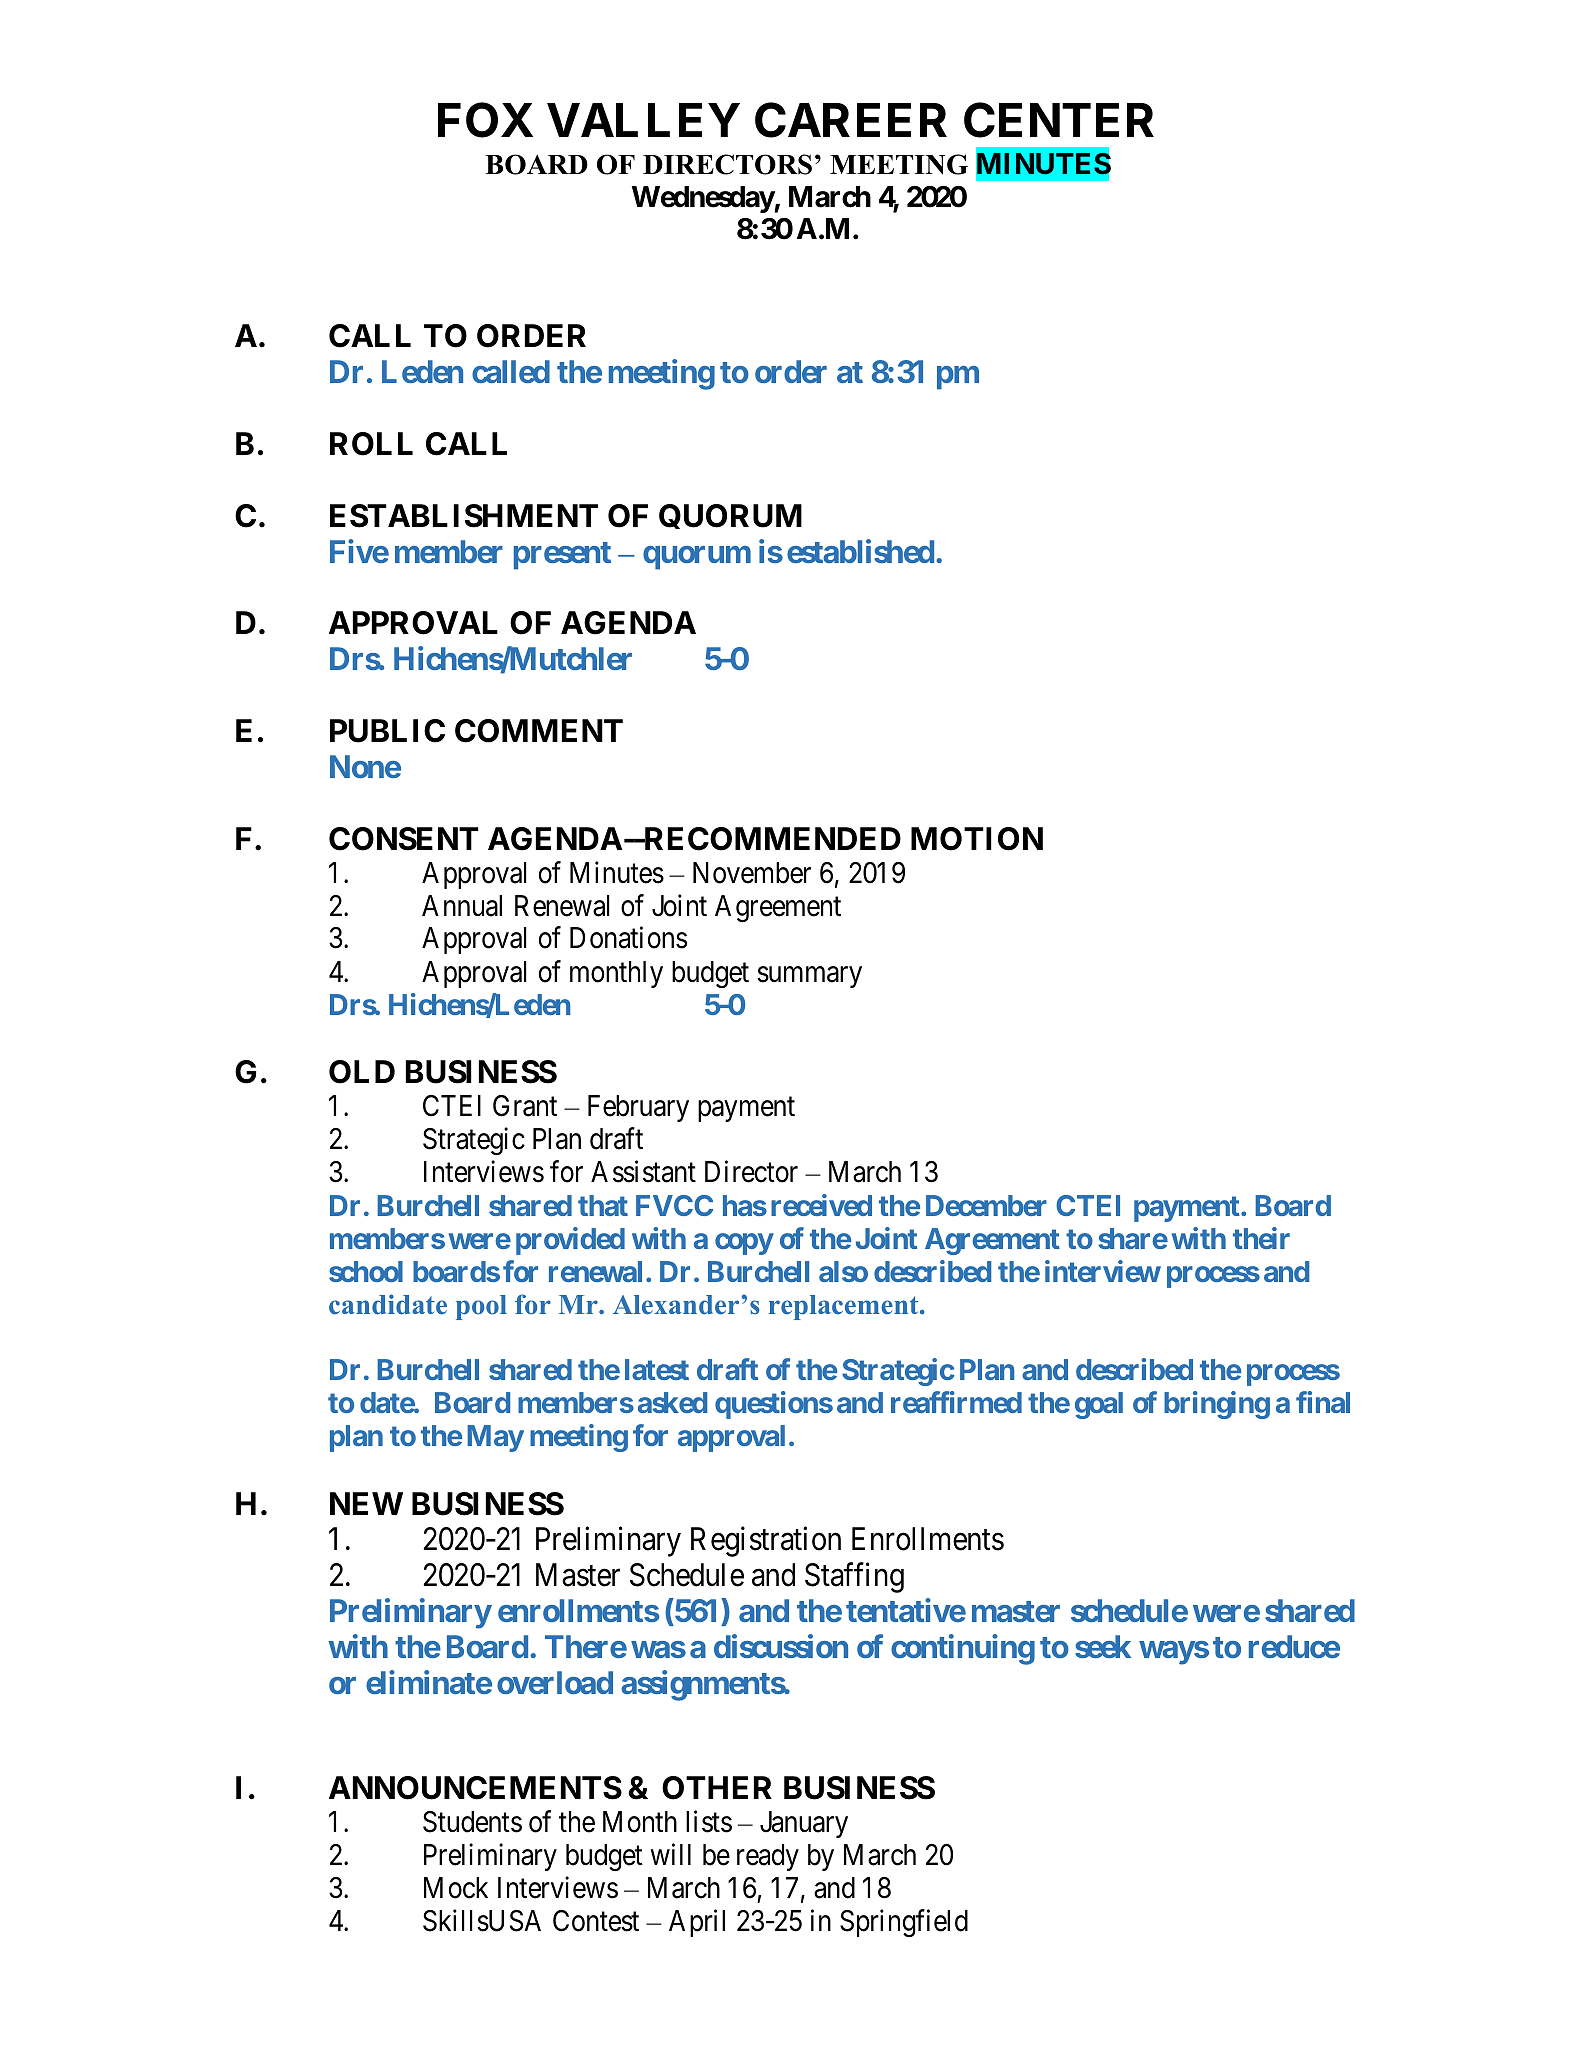 This image has width=1594, height=2062. I want to click on Grant, so click(525, 1106).
